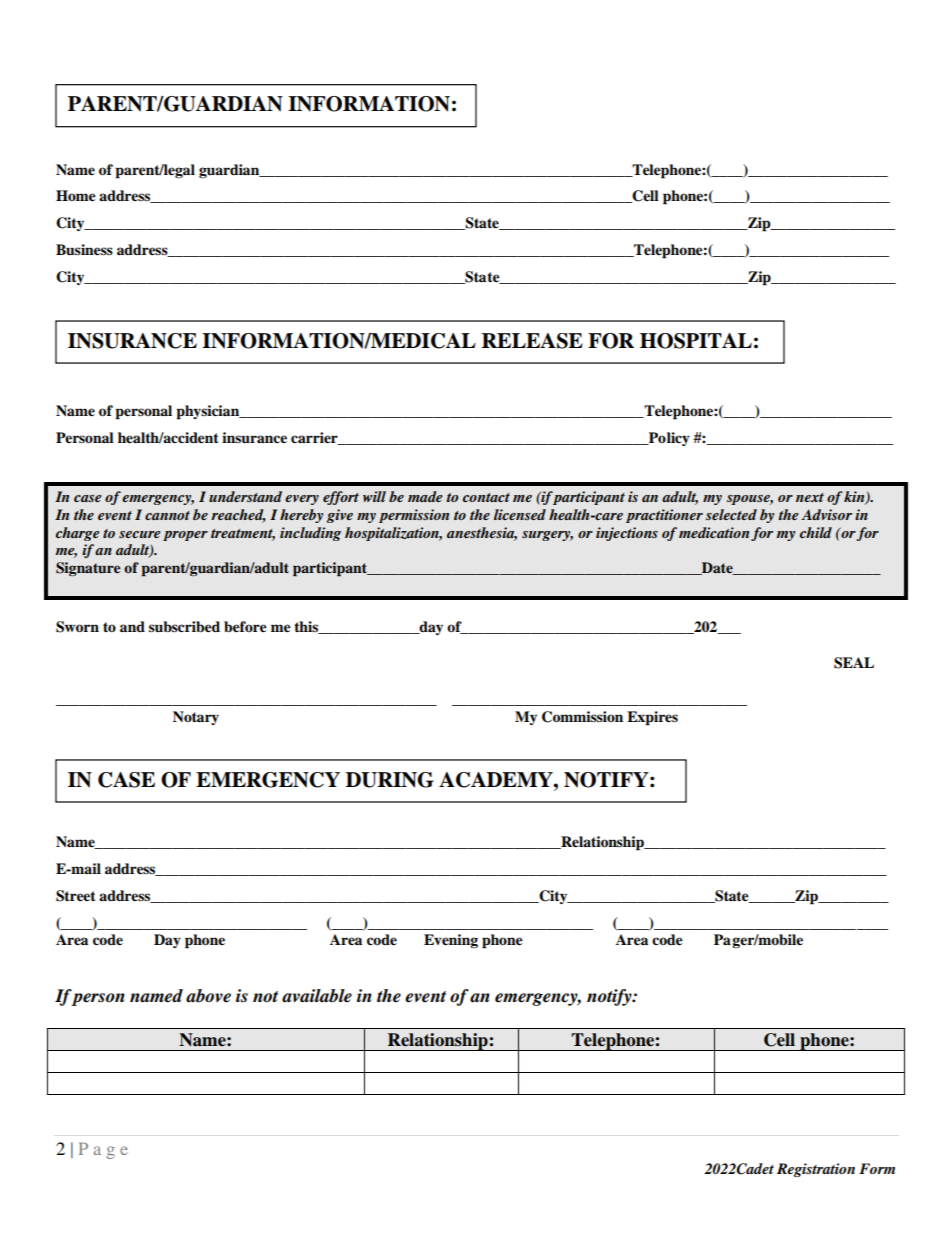  I want to click on above, so click(208, 996).
